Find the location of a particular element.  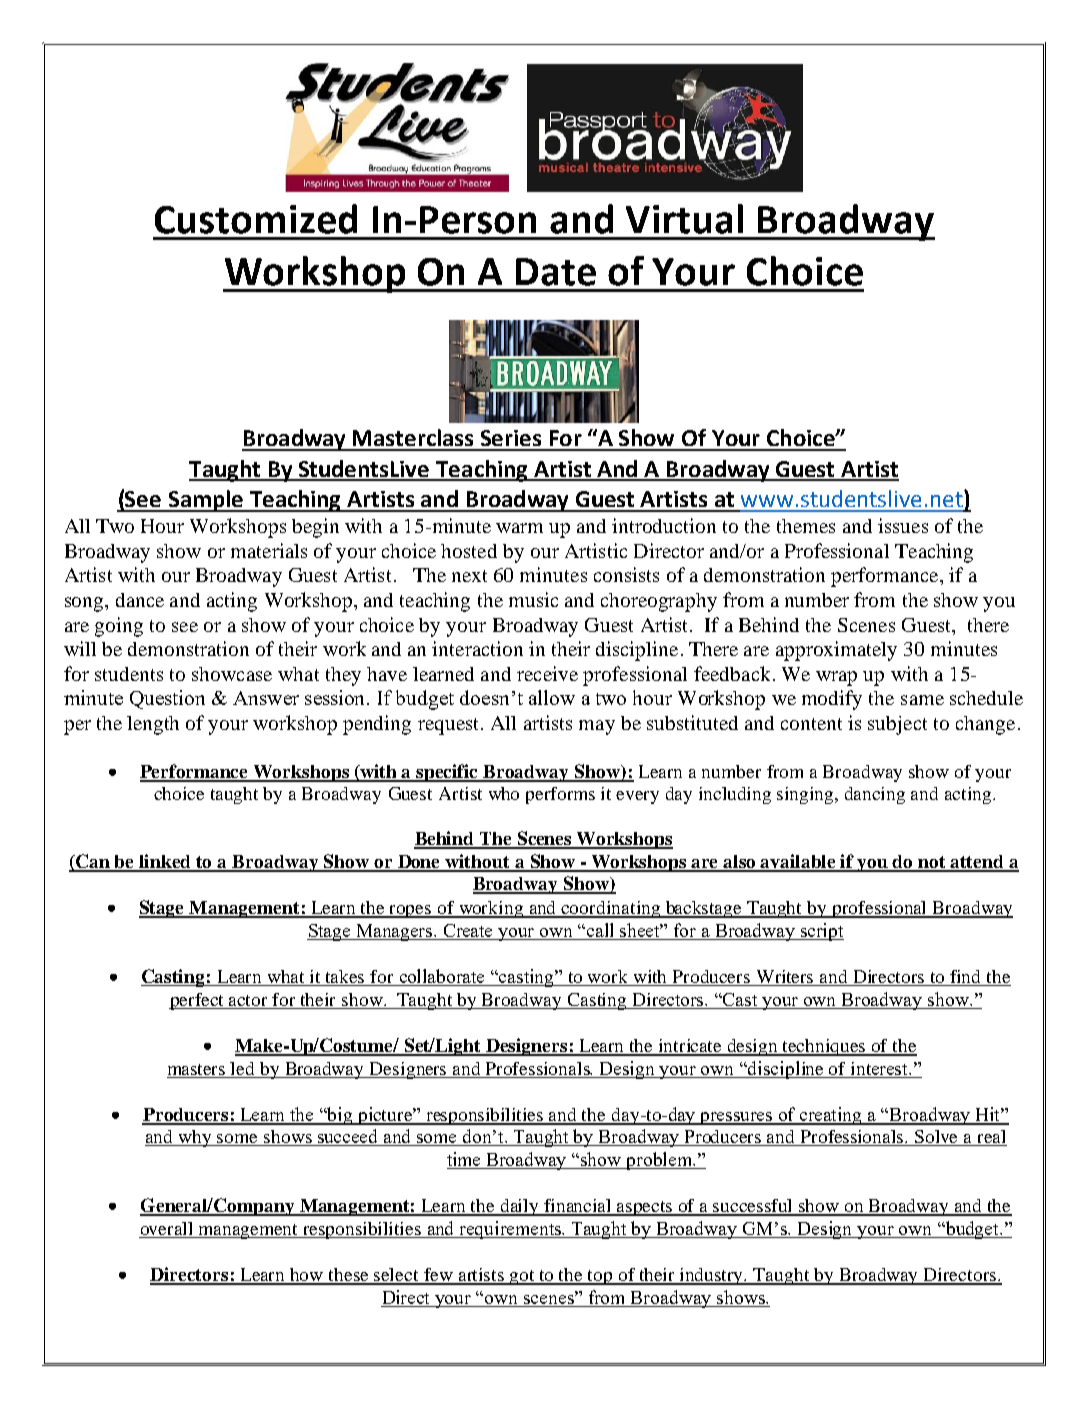

going is located at coordinates (119, 627).
